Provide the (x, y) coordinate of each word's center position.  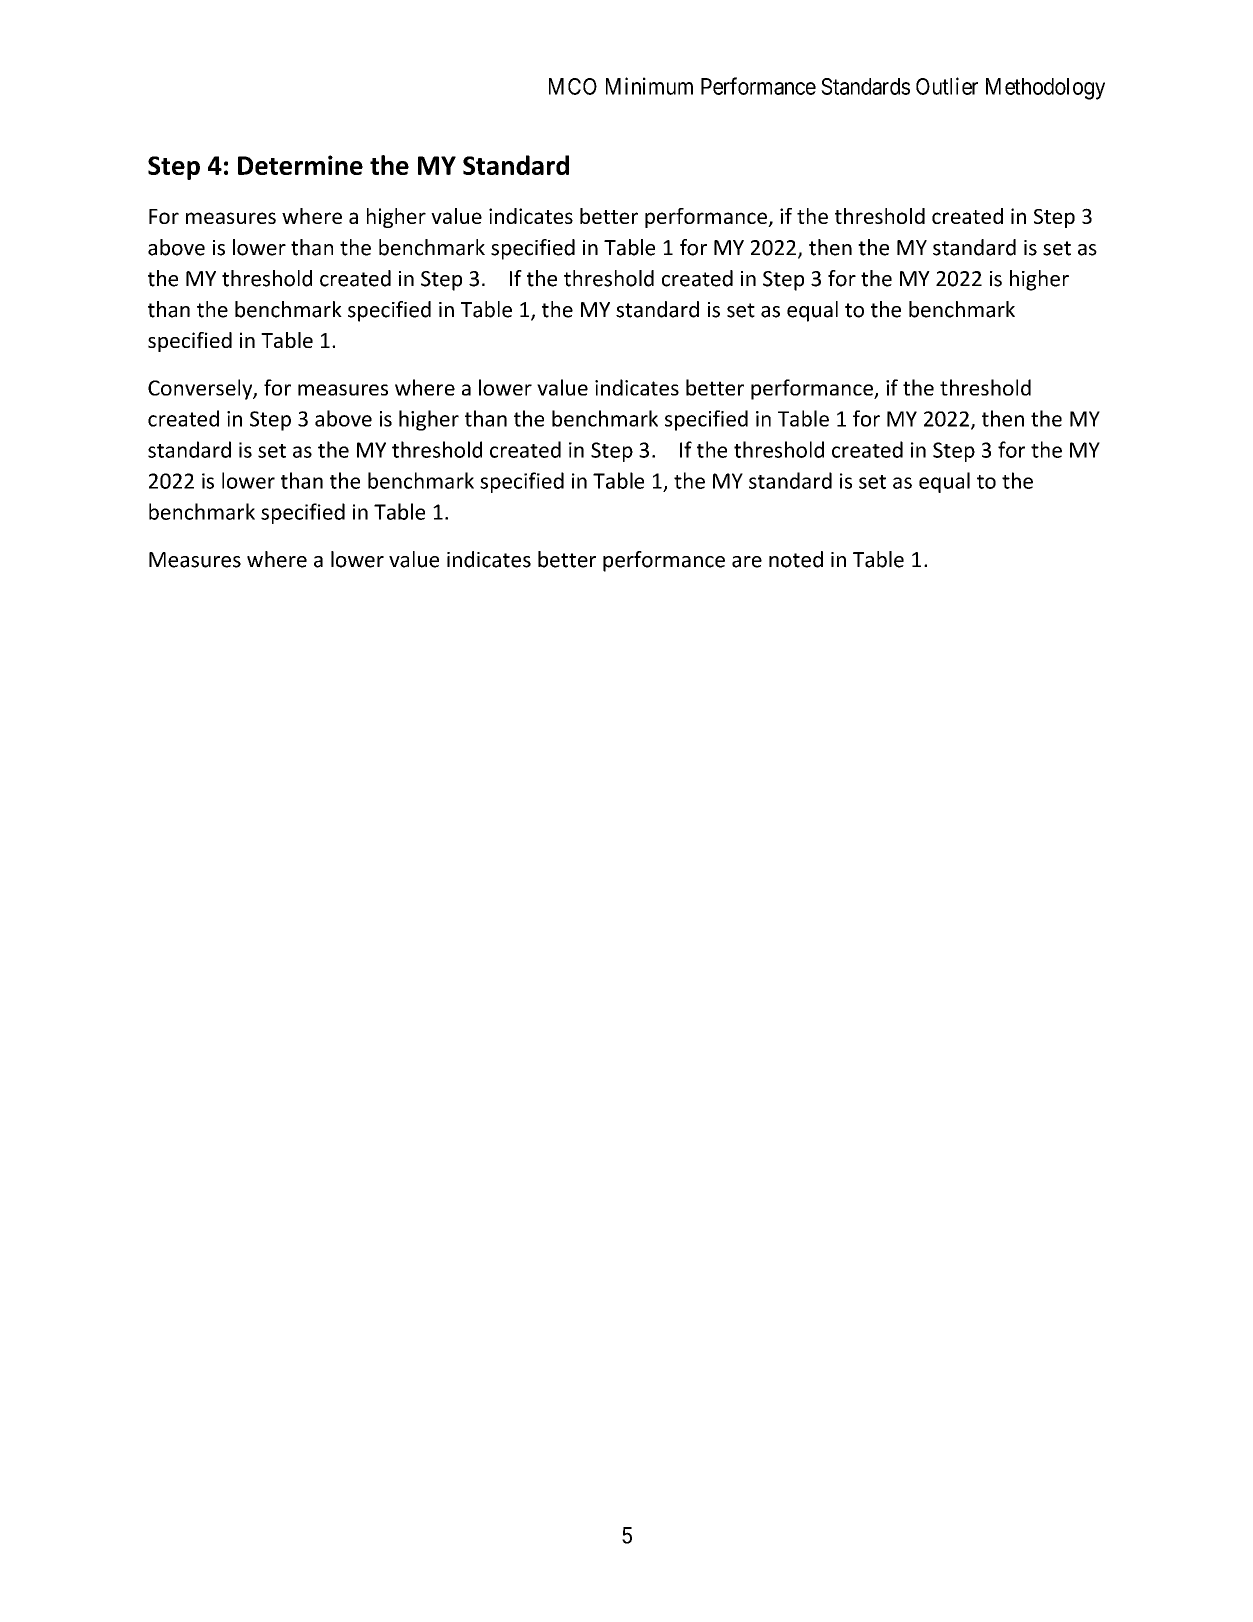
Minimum (649, 86)
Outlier (947, 86)
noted (796, 559)
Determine (300, 165)
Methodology (1045, 89)
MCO (573, 86)
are (747, 562)
